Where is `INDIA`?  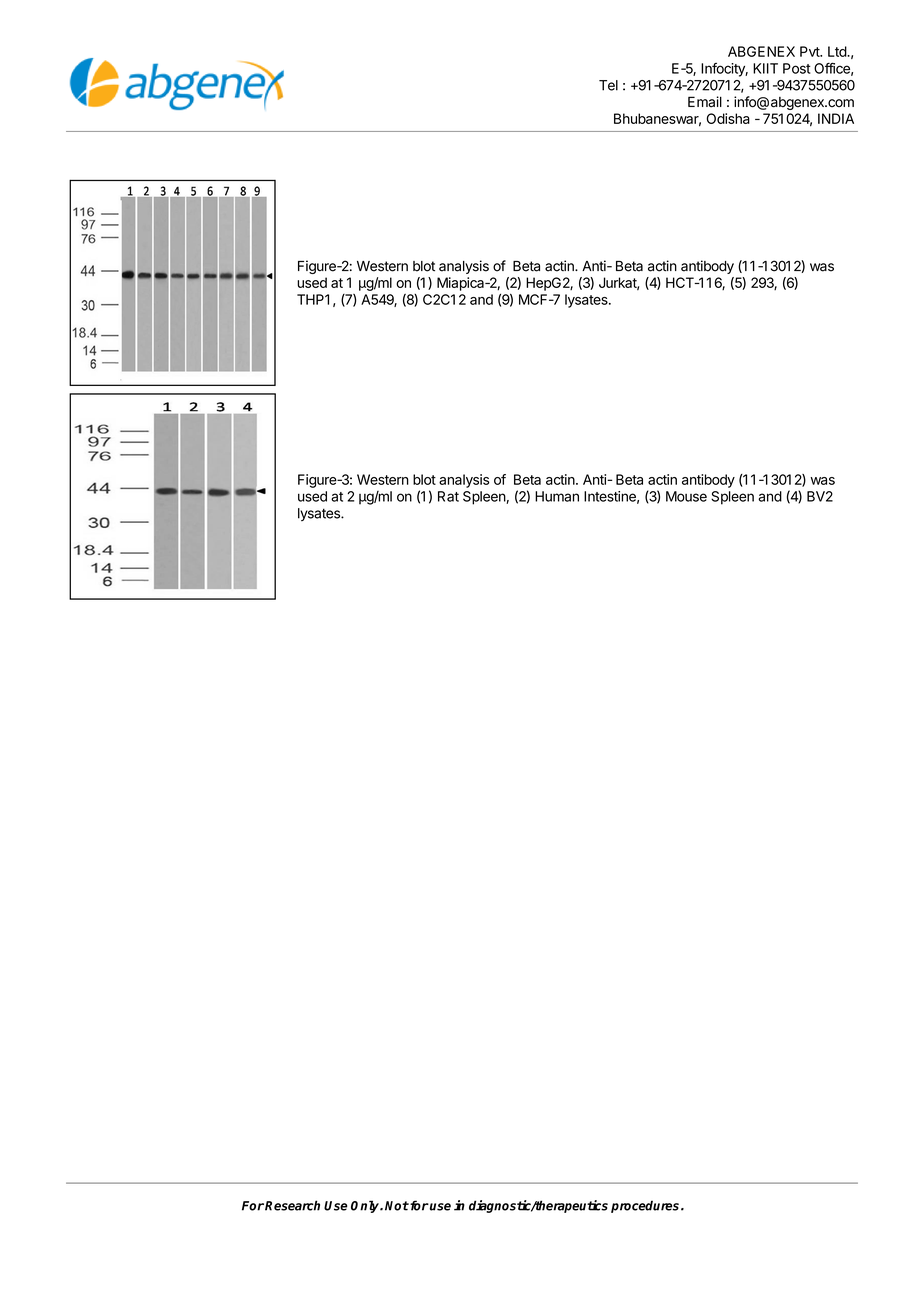 INDIA is located at coordinates (836, 118).
